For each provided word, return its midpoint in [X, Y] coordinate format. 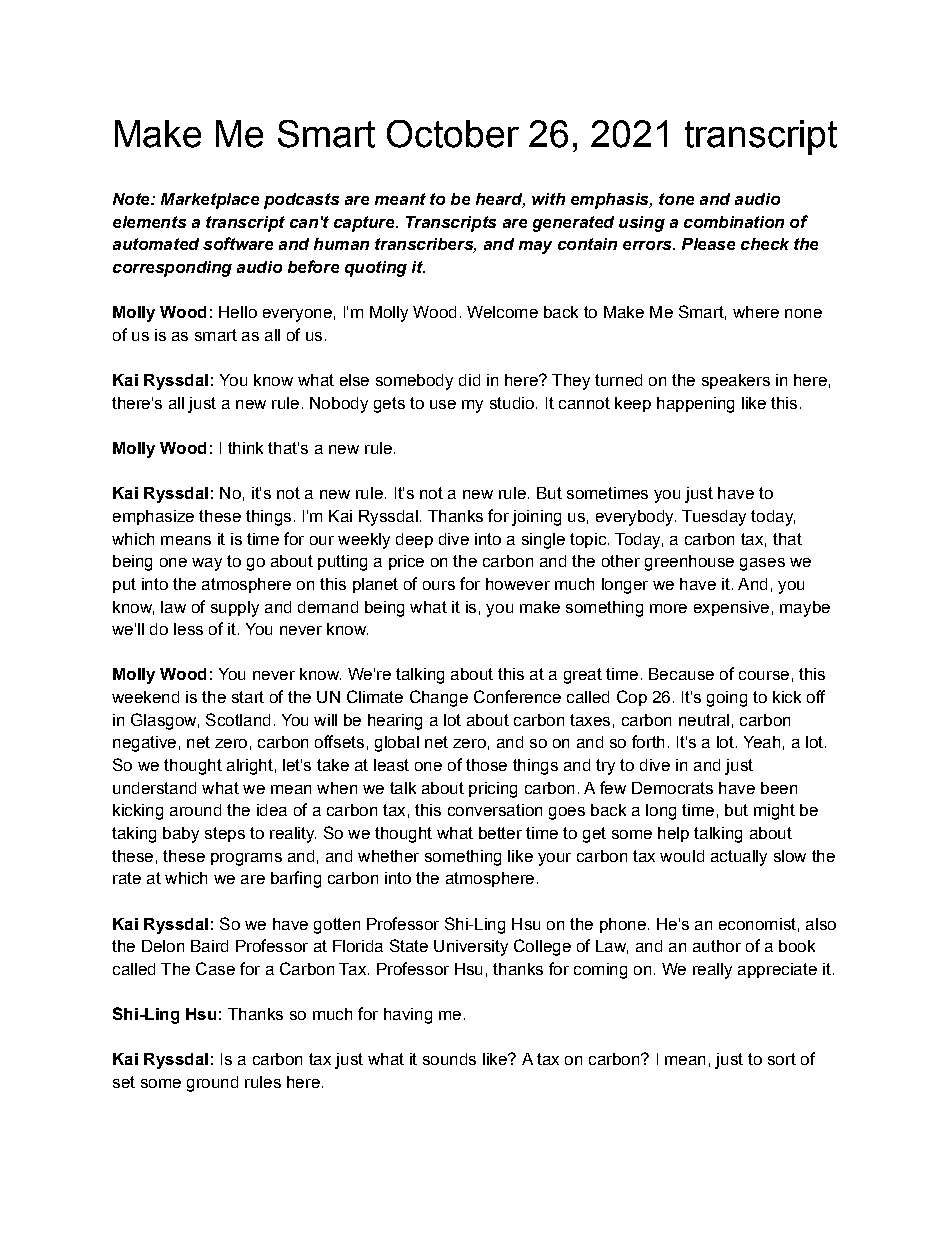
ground [212, 1084]
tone [676, 199]
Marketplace [210, 201]
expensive [731, 608]
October [453, 134]
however [518, 584]
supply [235, 609]
